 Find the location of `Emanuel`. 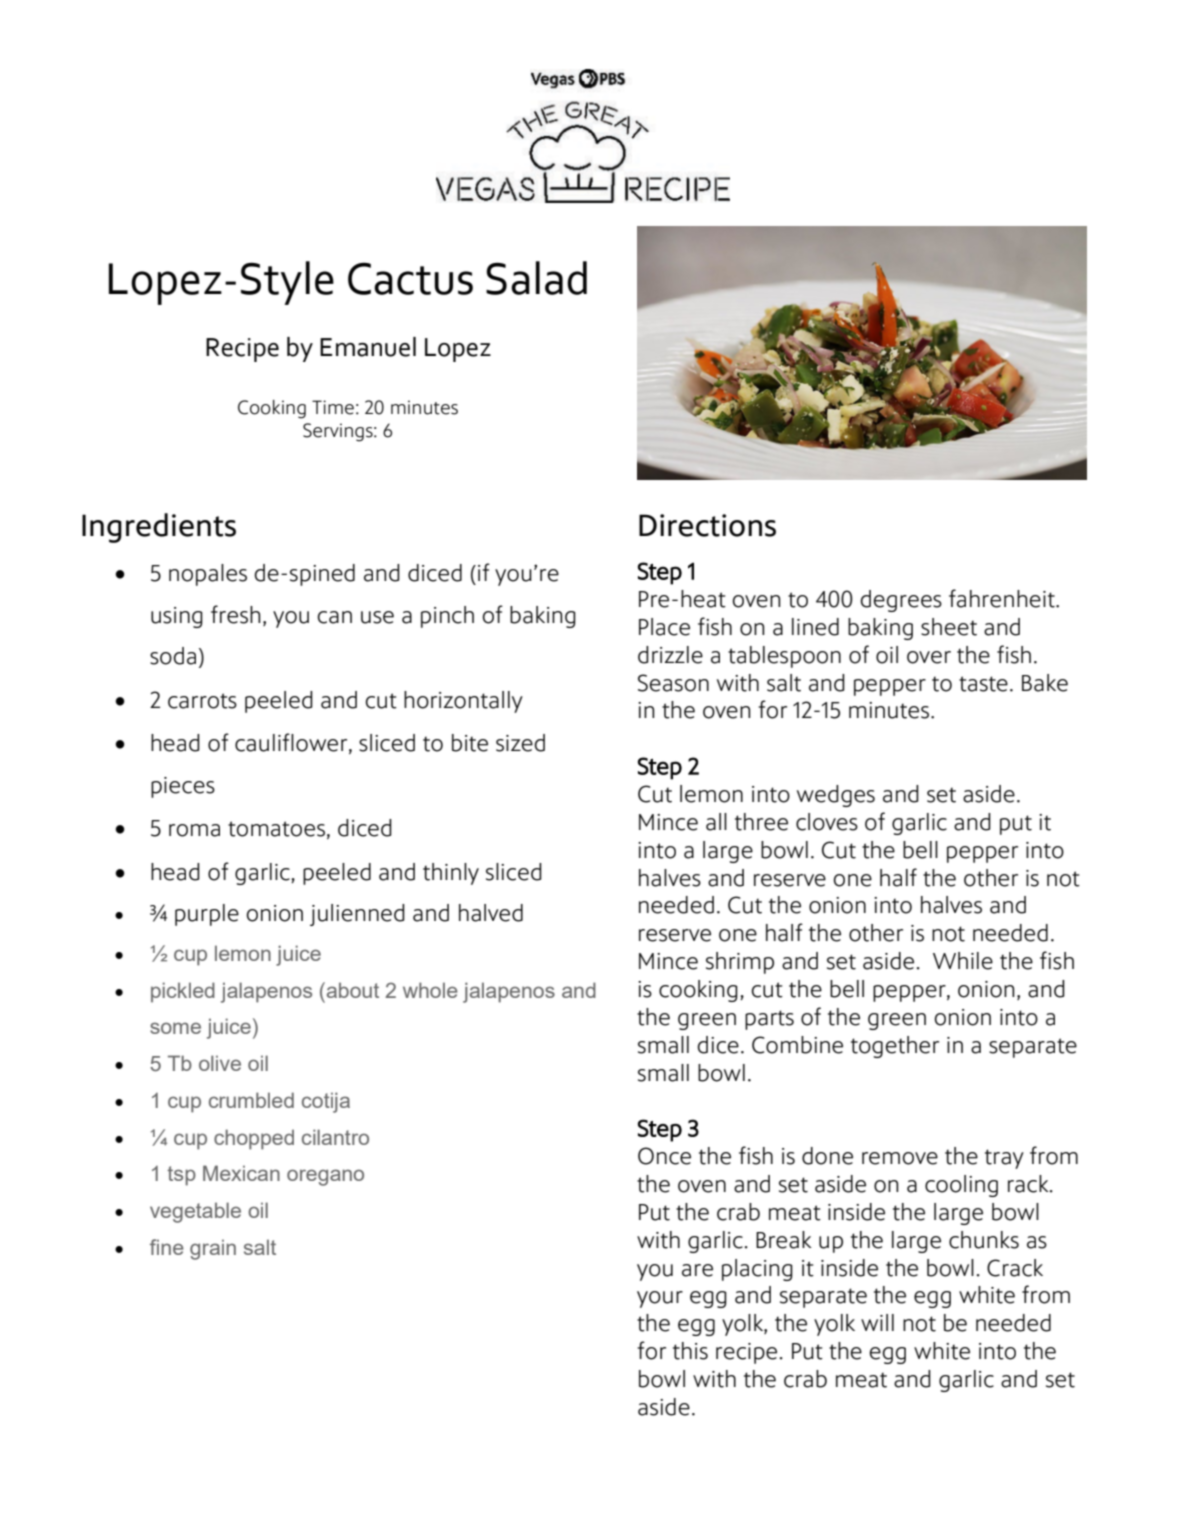

Emanuel is located at coordinates (368, 347).
